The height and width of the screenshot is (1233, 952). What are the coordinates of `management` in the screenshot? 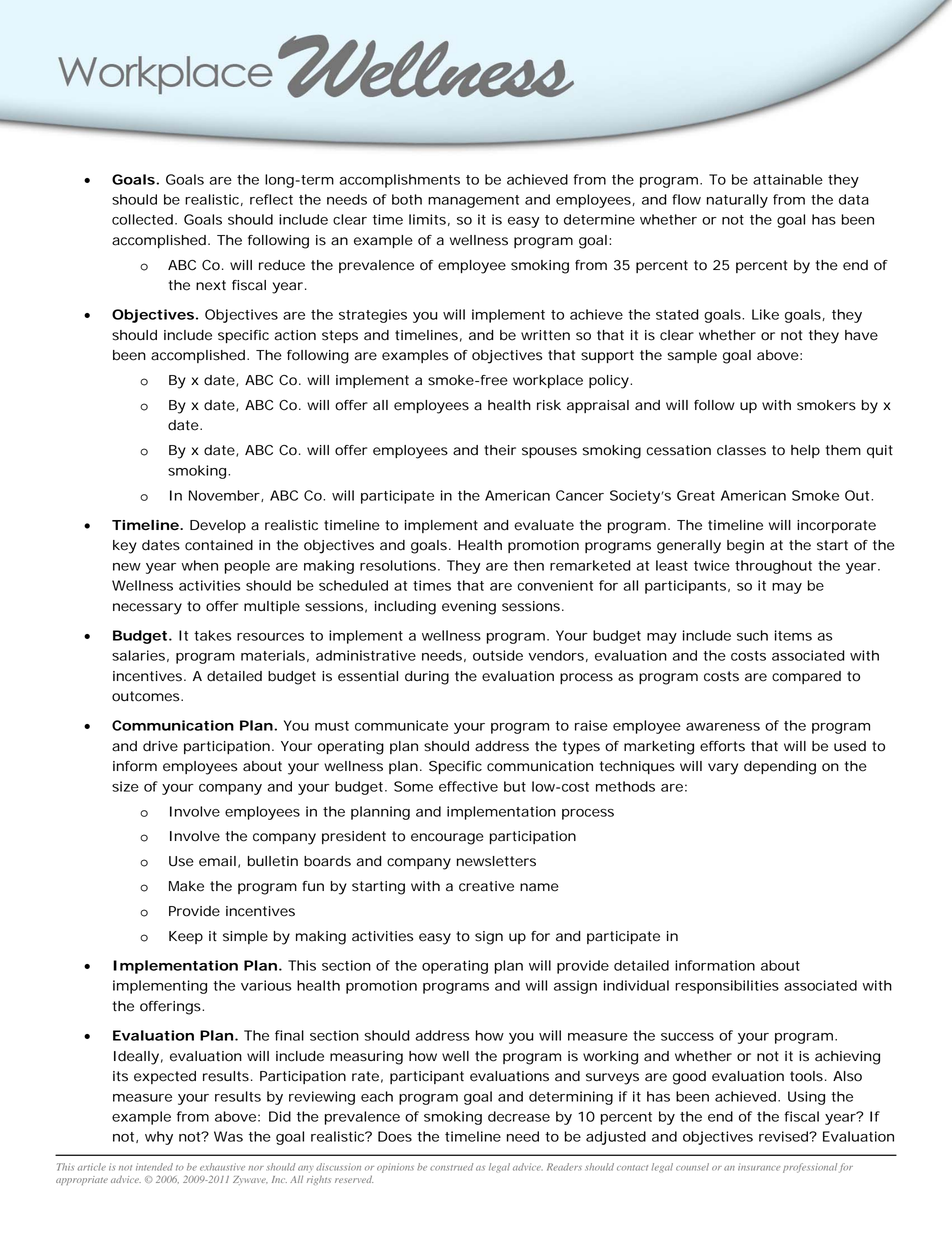 It's located at (473, 201).
